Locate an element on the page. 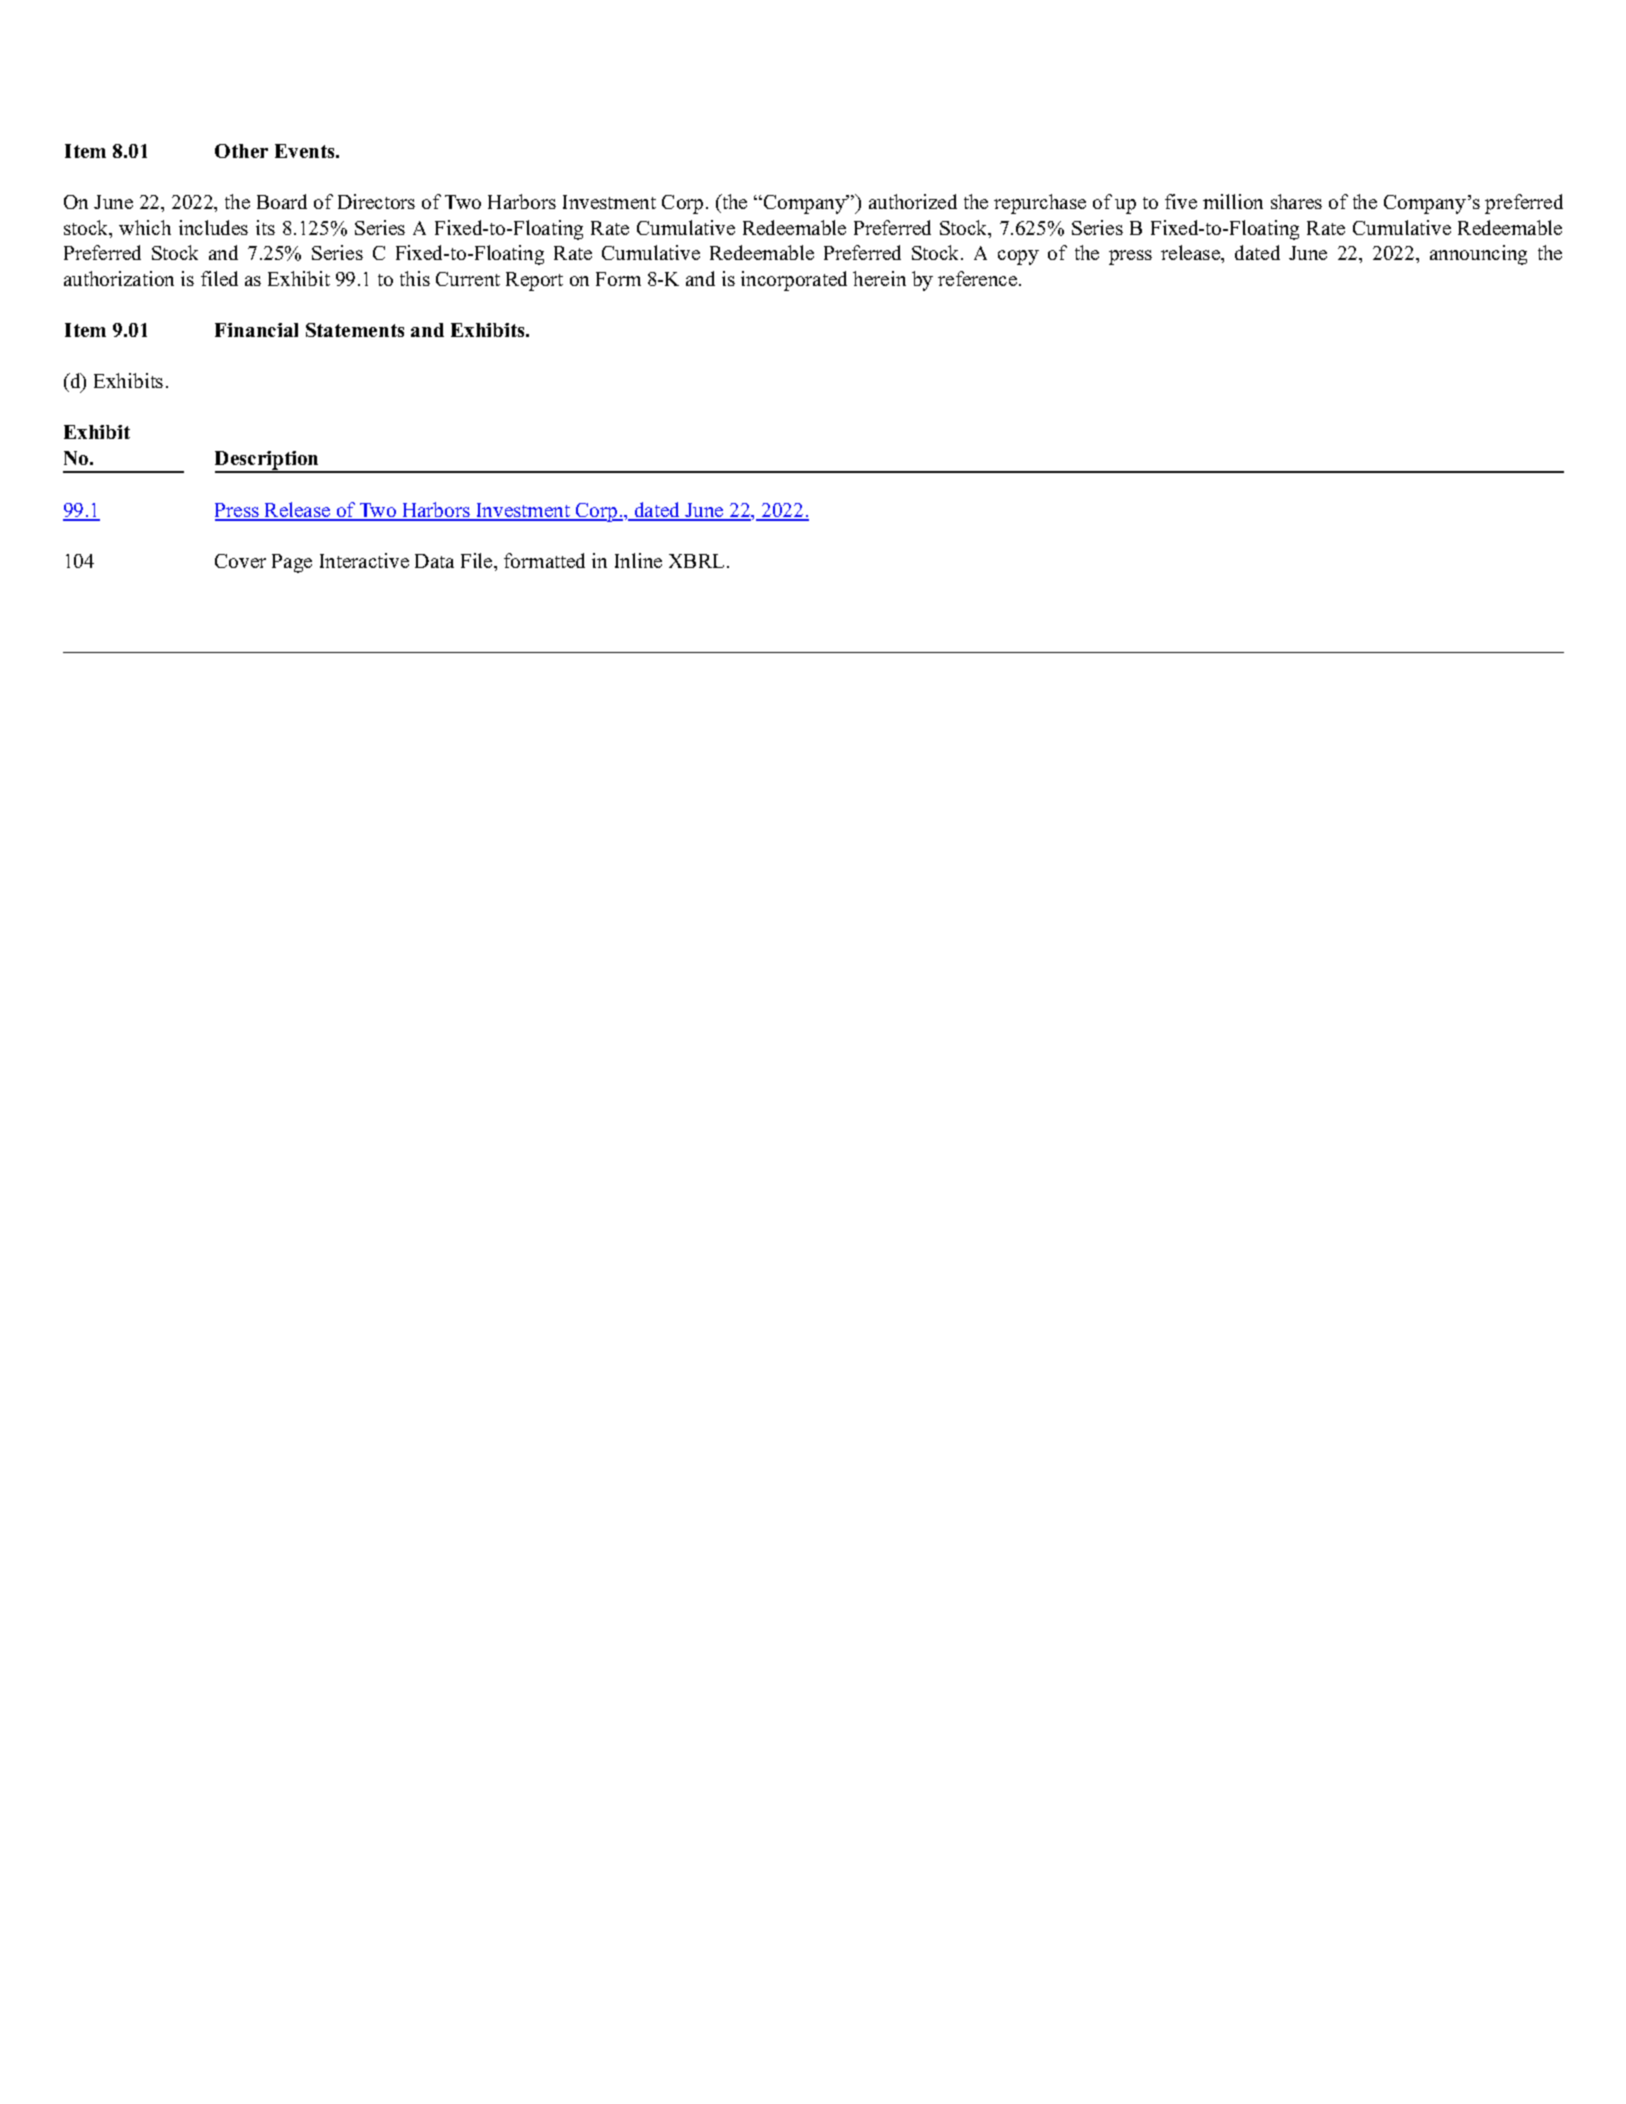  announcing is located at coordinates (1478, 255).
